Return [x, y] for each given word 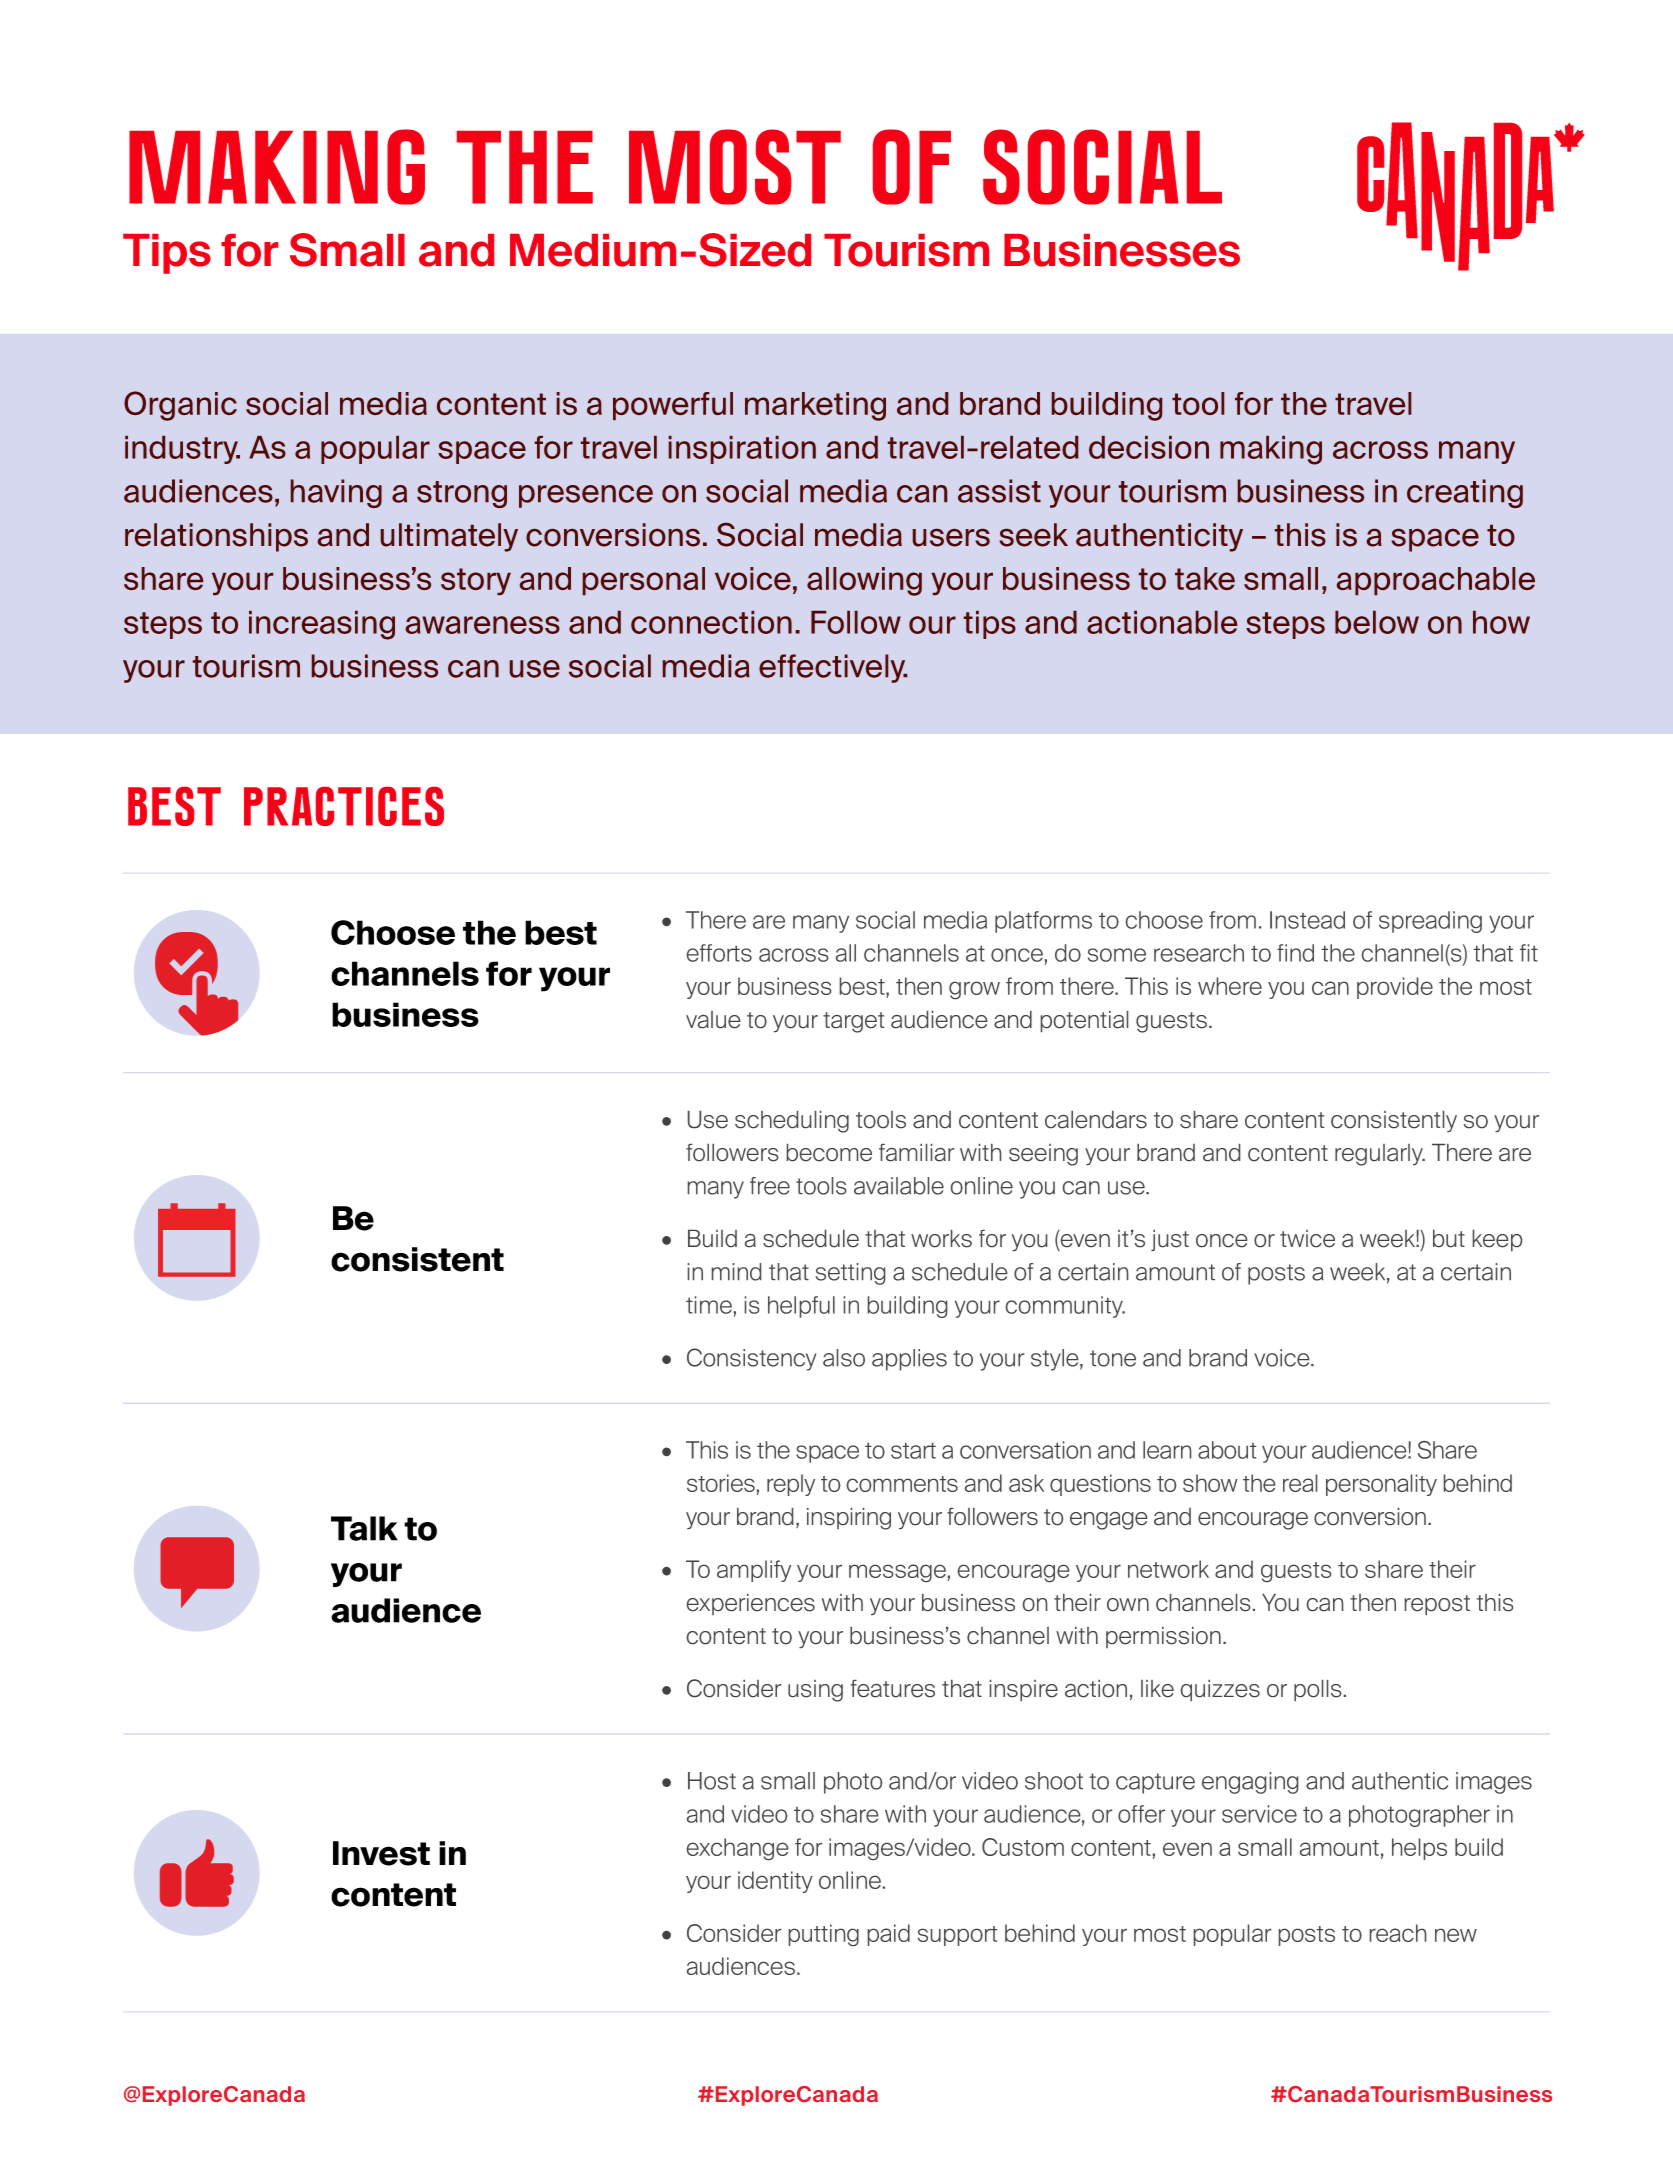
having [336, 493]
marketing [815, 406]
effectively [833, 668]
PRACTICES [344, 806]
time [709, 1305]
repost [1437, 1605]
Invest [381, 1853]
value [713, 1019]
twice [1307, 1238]
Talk [364, 1528]
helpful [801, 1307]
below [1377, 622]
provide [1395, 988]
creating [1465, 493]
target [853, 1022]
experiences [751, 1604]
